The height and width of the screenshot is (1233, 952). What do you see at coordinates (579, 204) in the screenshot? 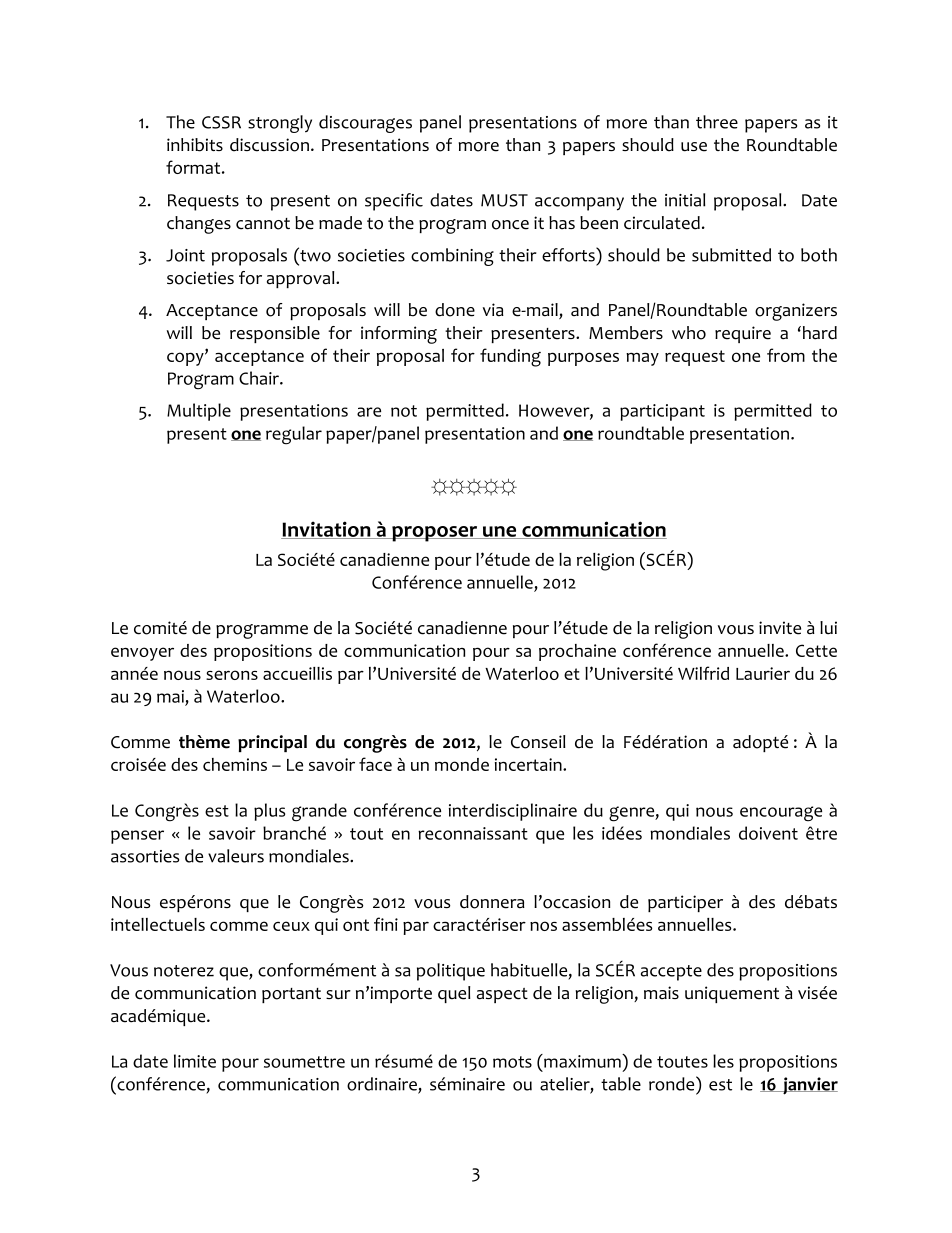
I see `accompany` at bounding box center [579, 204].
